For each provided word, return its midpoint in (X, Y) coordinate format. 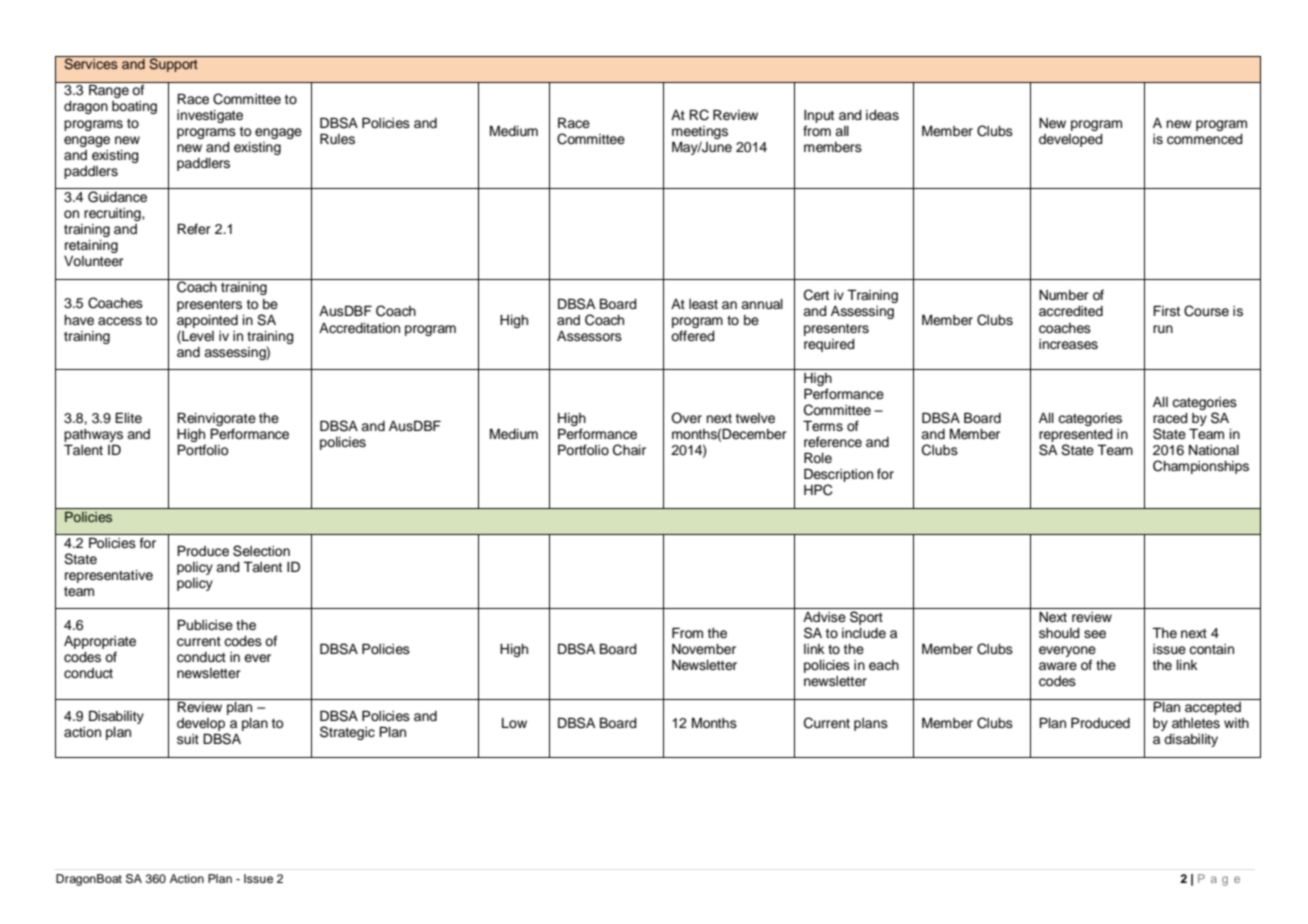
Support (173, 64)
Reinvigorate (216, 419)
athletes (1196, 723)
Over (686, 418)
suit (188, 739)
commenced (1205, 139)
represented (1076, 435)
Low (514, 723)
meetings (700, 132)
